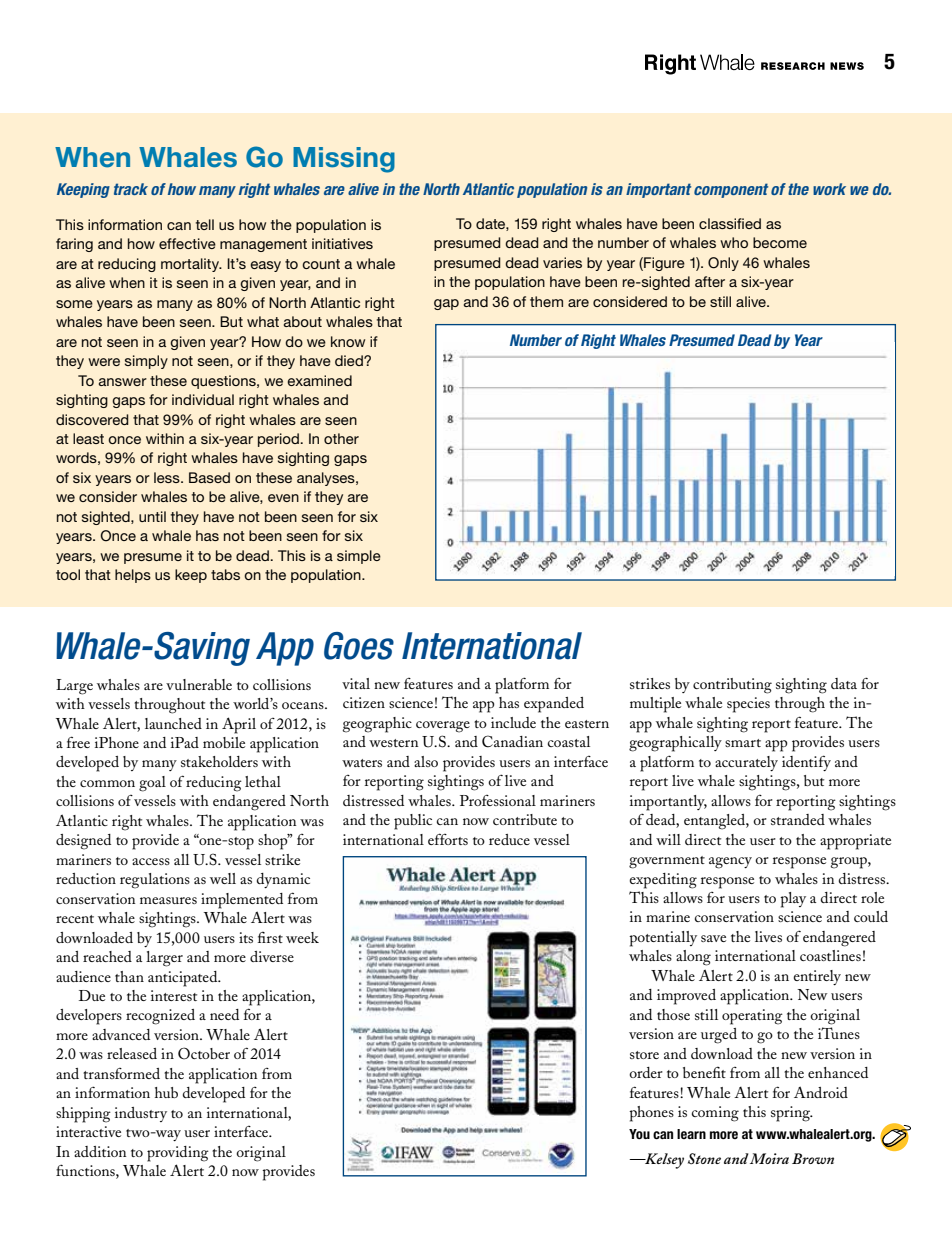 The image size is (952, 1233). I want to click on You, so click(639, 1134).
